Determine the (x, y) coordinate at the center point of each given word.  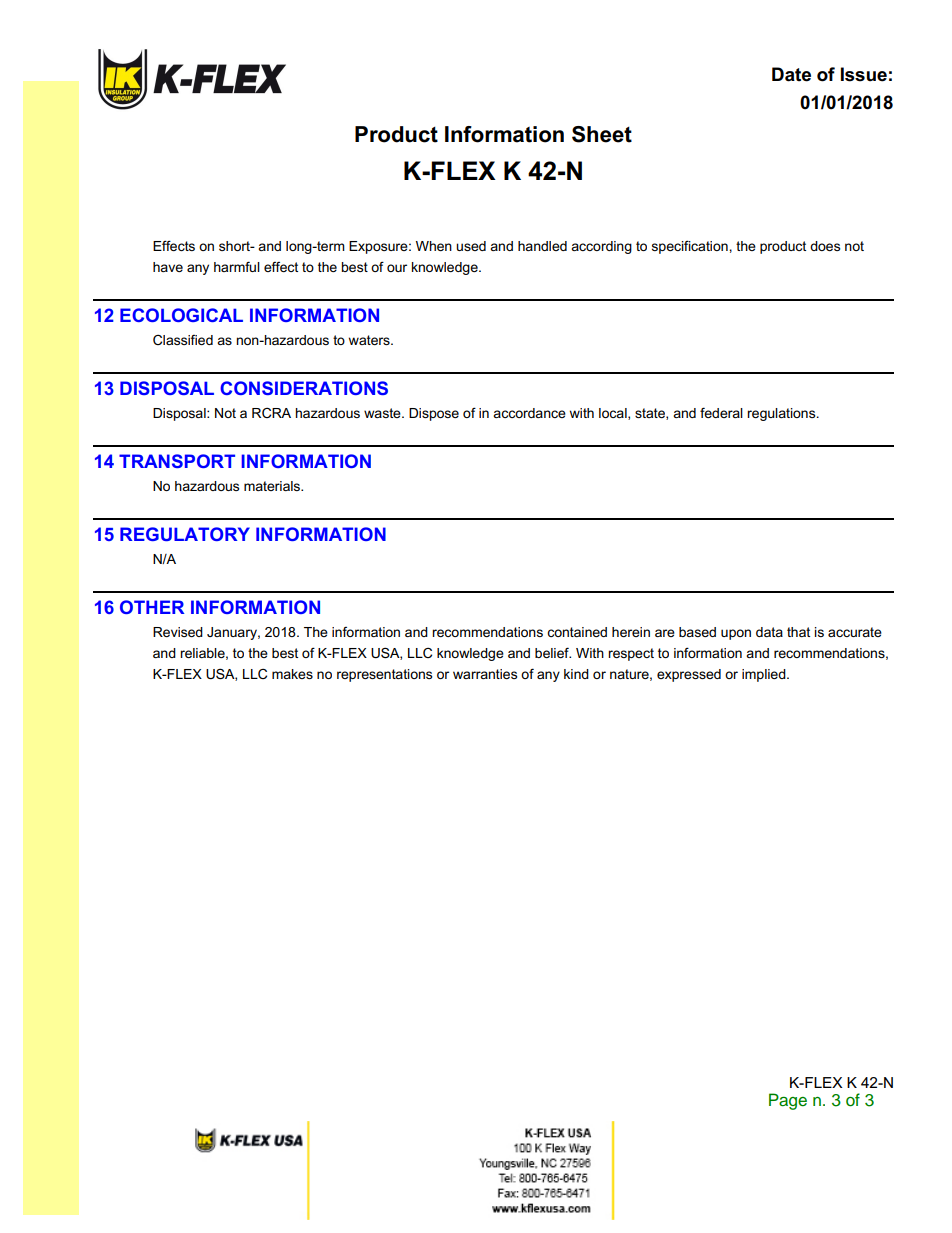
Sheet (602, 134)
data (769, 632)
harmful (237, 266)
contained (577, 632)
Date (791, 74)
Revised (178, 632)
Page (788, 1101)
